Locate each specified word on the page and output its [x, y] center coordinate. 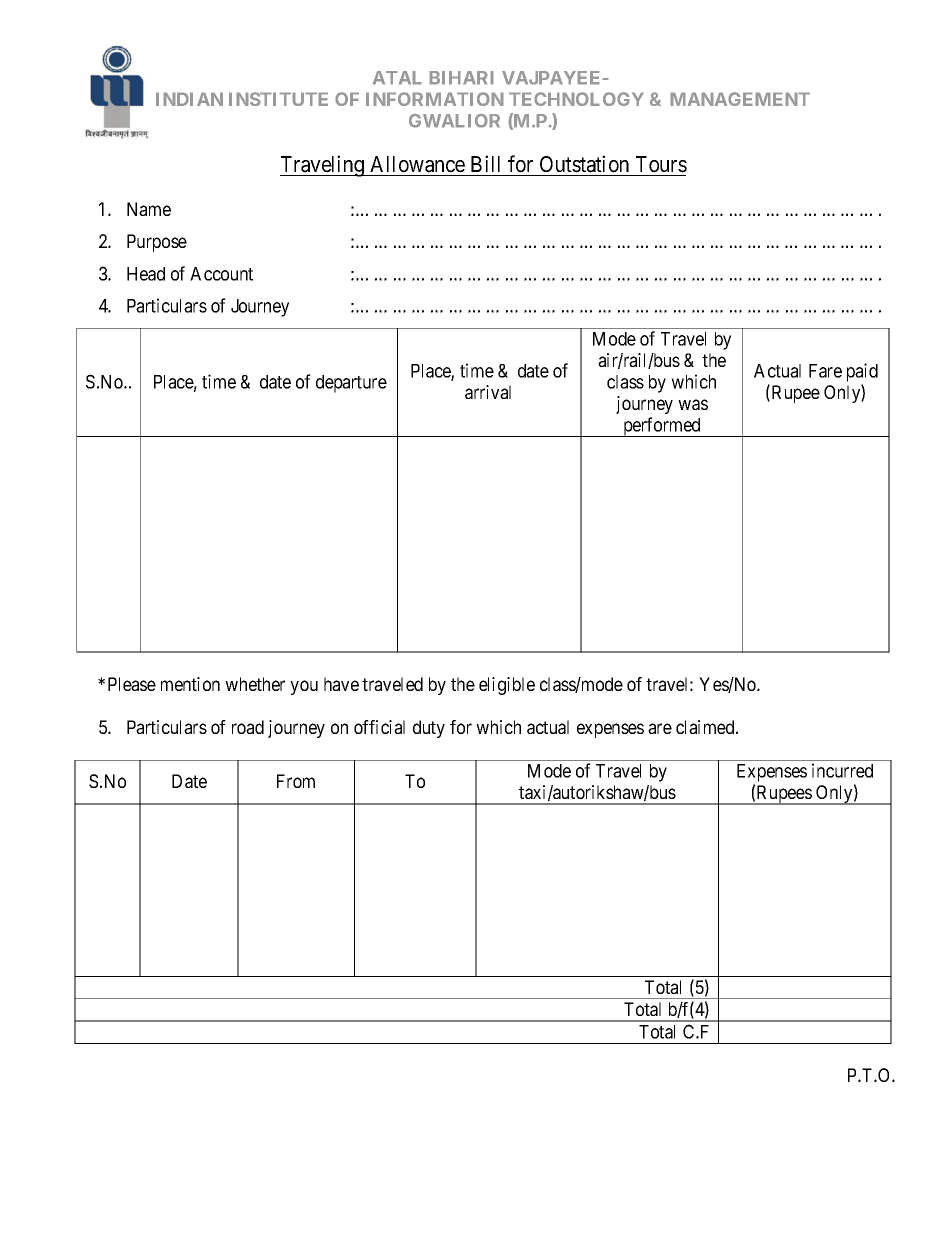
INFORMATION [435, 99]
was [693, 404]
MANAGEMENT [740, 99]
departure [351, 384]
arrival [488, 392]
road [248, 727]
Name [149, 209]
